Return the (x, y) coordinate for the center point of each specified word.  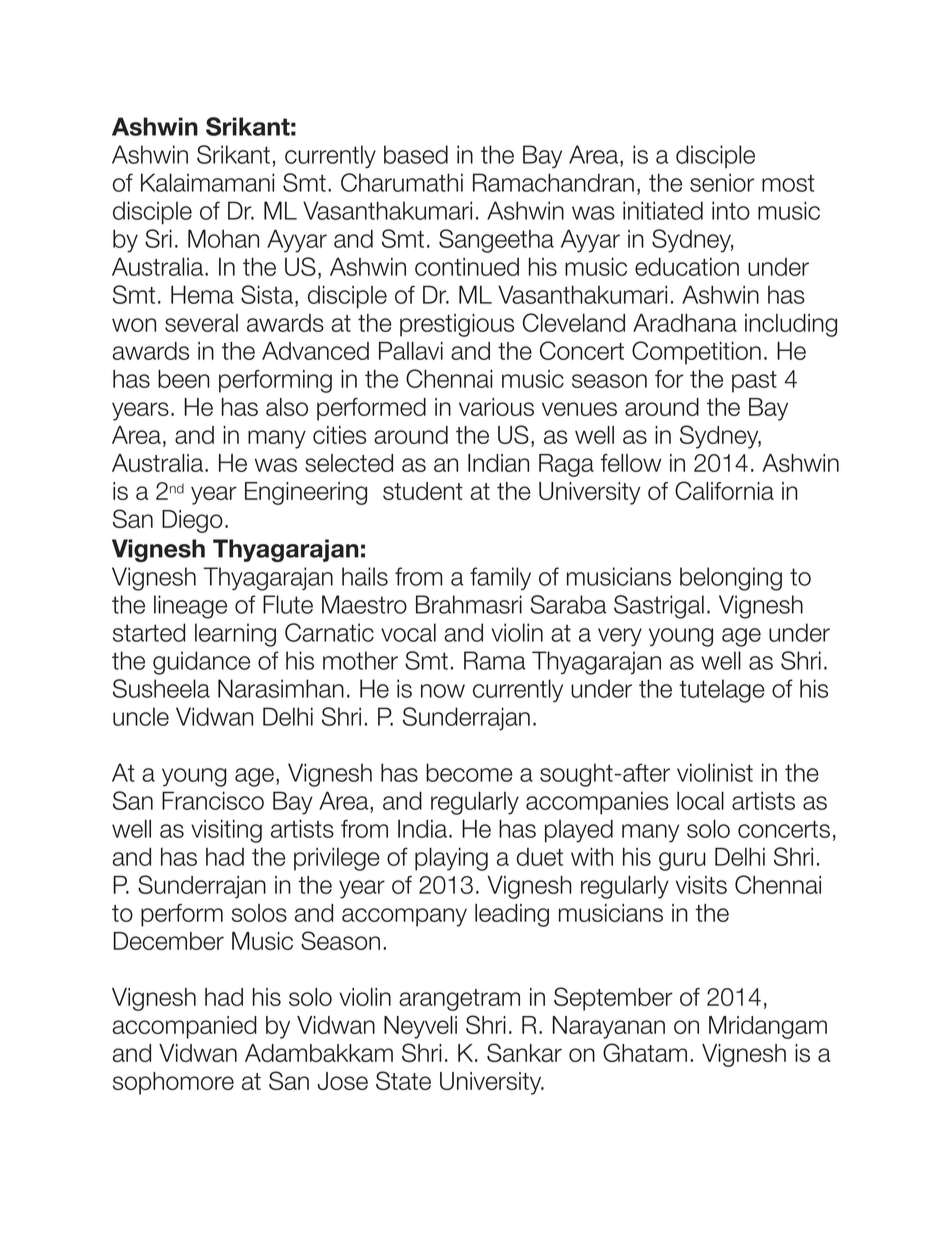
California (724, 490)
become (469, 772)
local (700, 800)
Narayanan (609, 1027)
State (403, 1080)
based (416, 154)
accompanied (185, 1027)
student (423, 491)
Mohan (223, 238)
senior (722, 182)
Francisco (213, 800)
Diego (192, 521)
